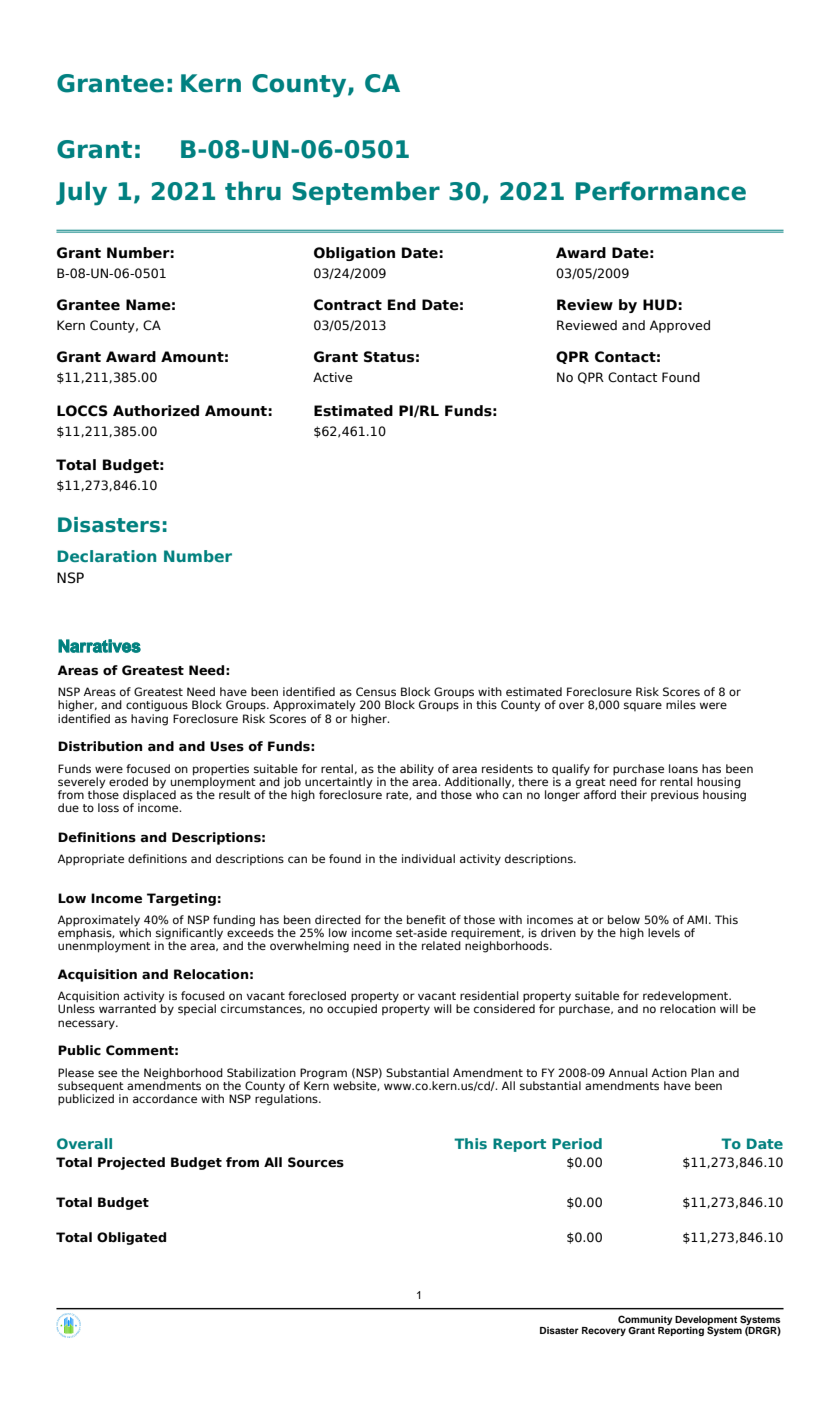 The width and height of the page is (840, 1414). What do you see at coordinates (131, 1238) in the page?
I see `Obligated` at bounding box center [131, 1238].
